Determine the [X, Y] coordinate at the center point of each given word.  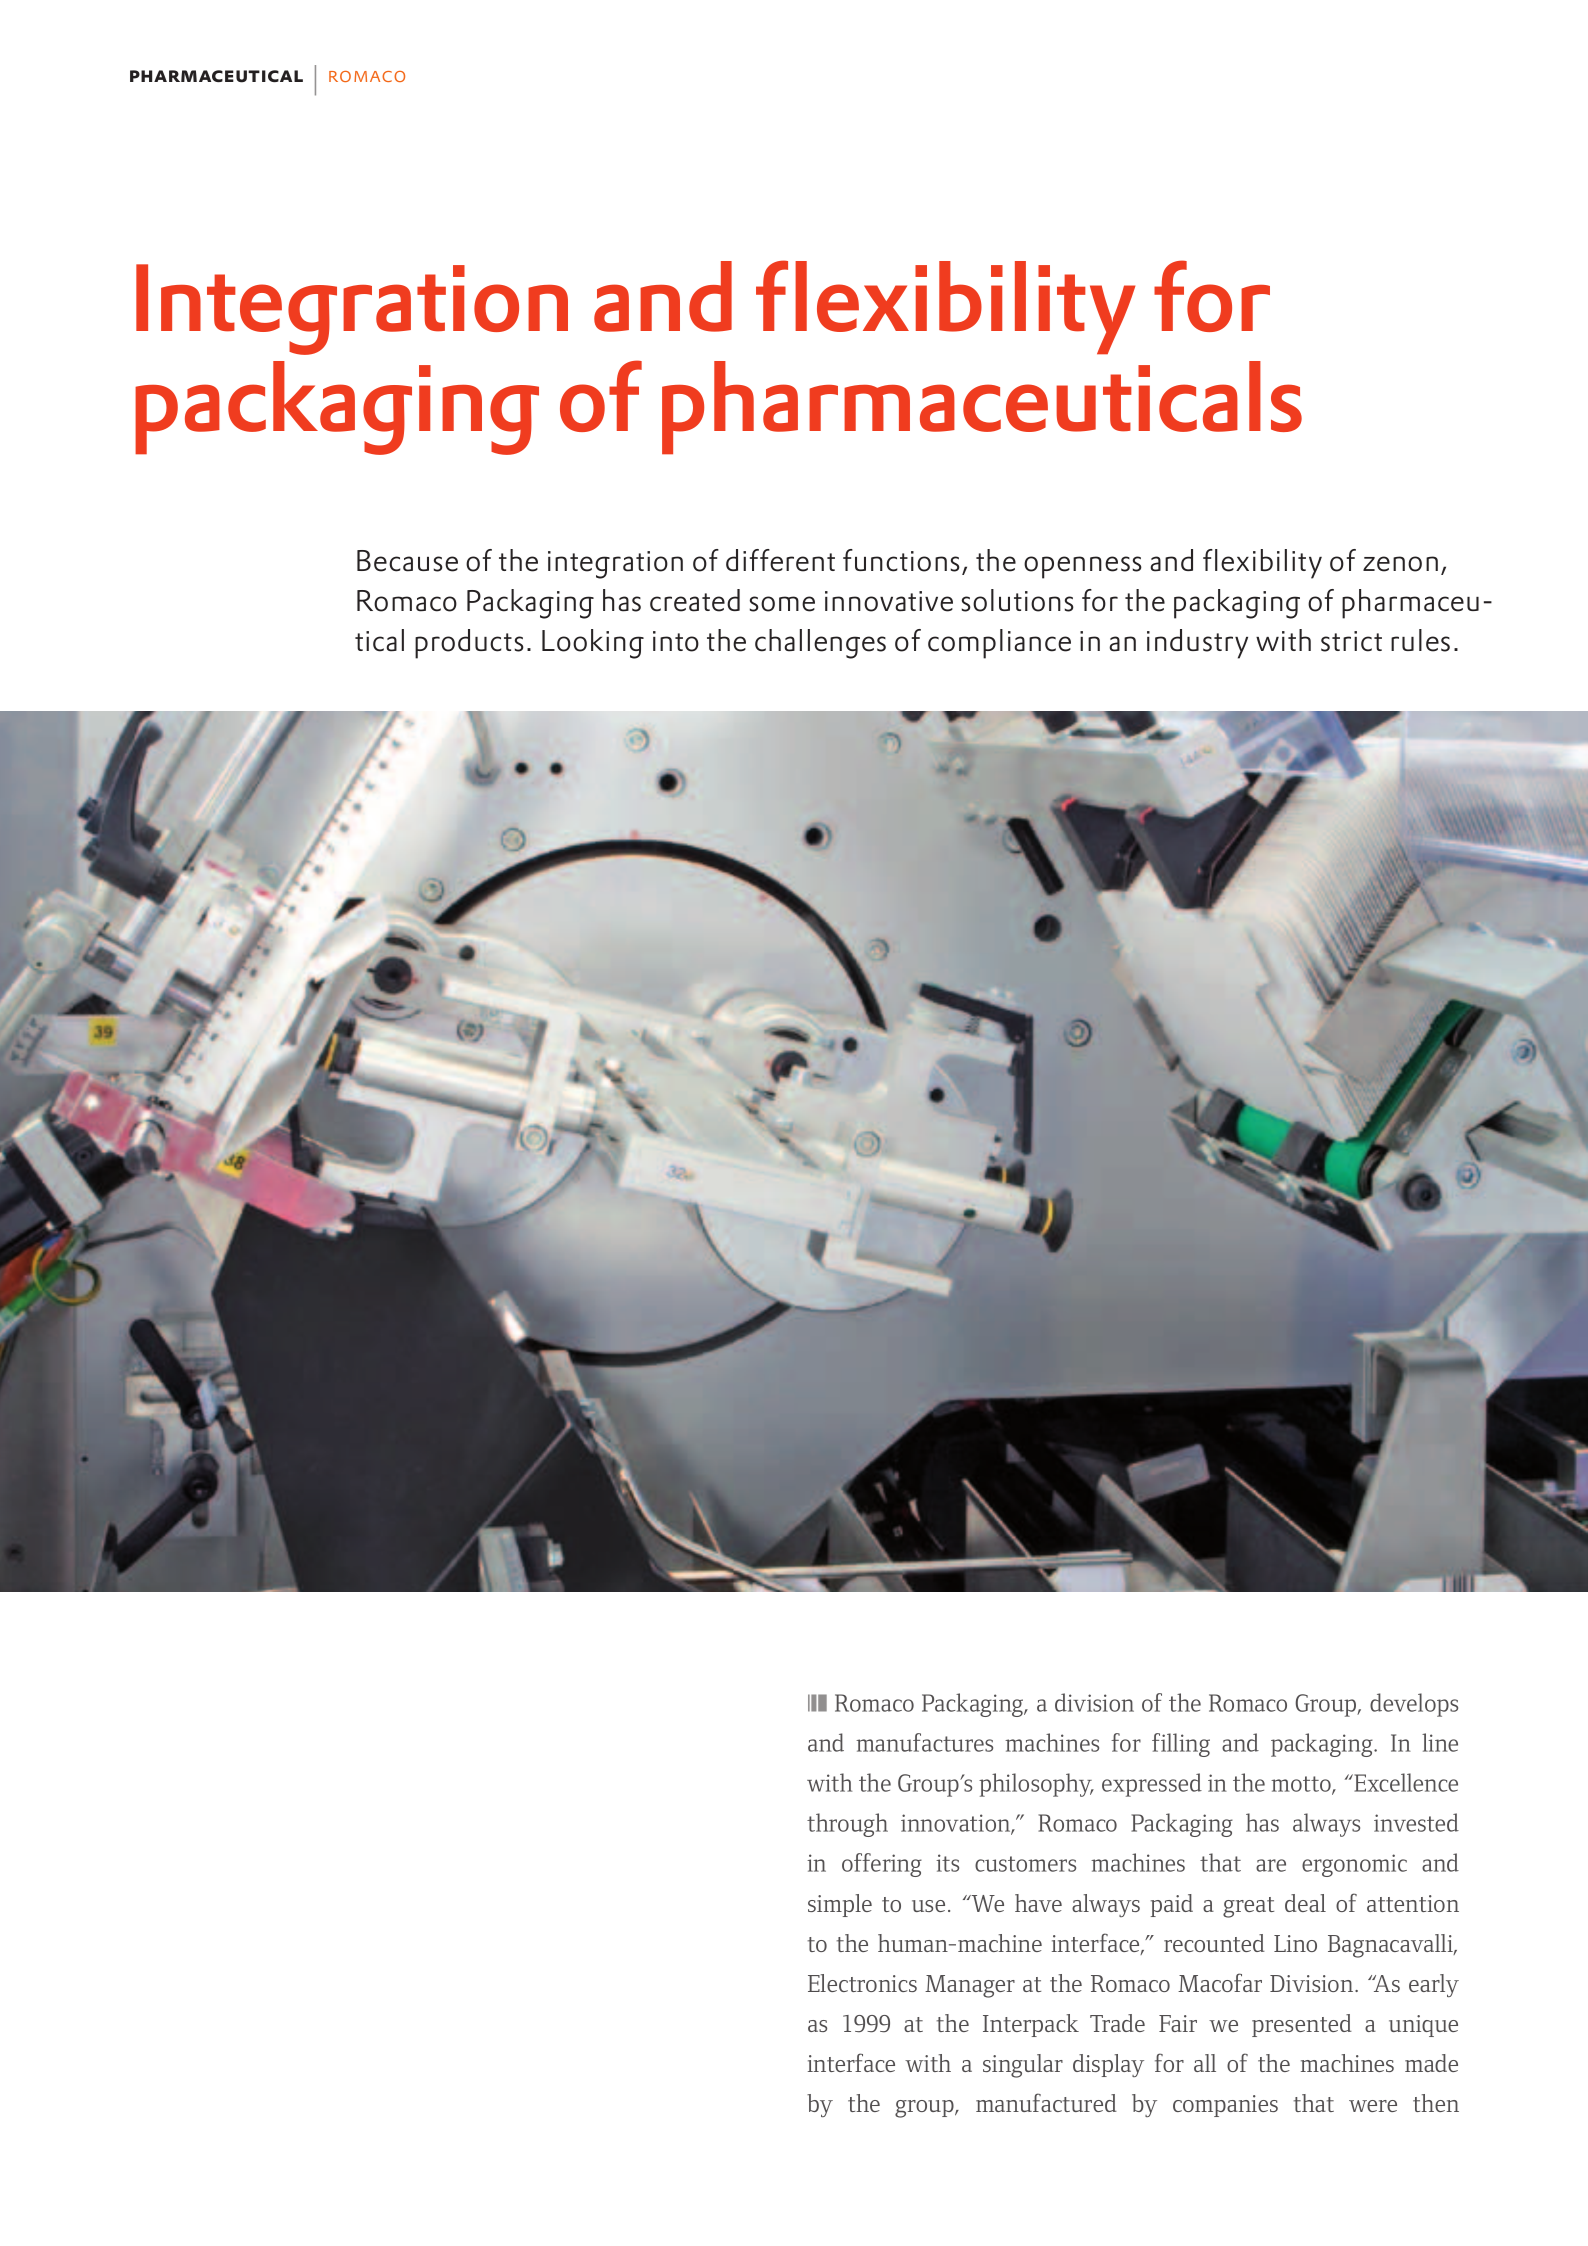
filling [1181, 1745]
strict [1351, 641]
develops [1414, 1705]
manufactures [924, 1742]
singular [1023, 2066]
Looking [593, 644]
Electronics [862, 1983]
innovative [889, 601]
